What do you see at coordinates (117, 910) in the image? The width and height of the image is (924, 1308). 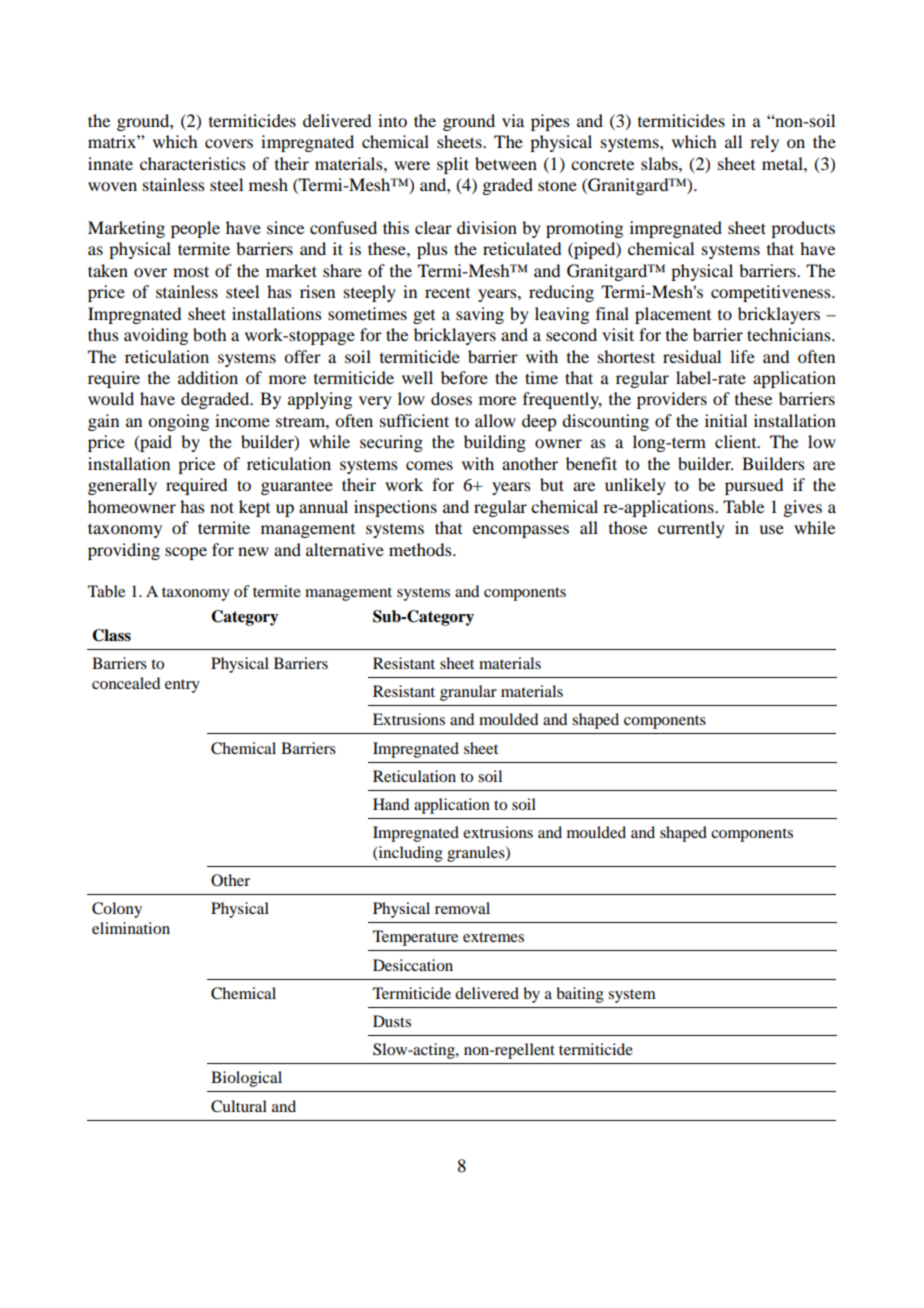 I see `Colony` at bounding box center [117, 910].
